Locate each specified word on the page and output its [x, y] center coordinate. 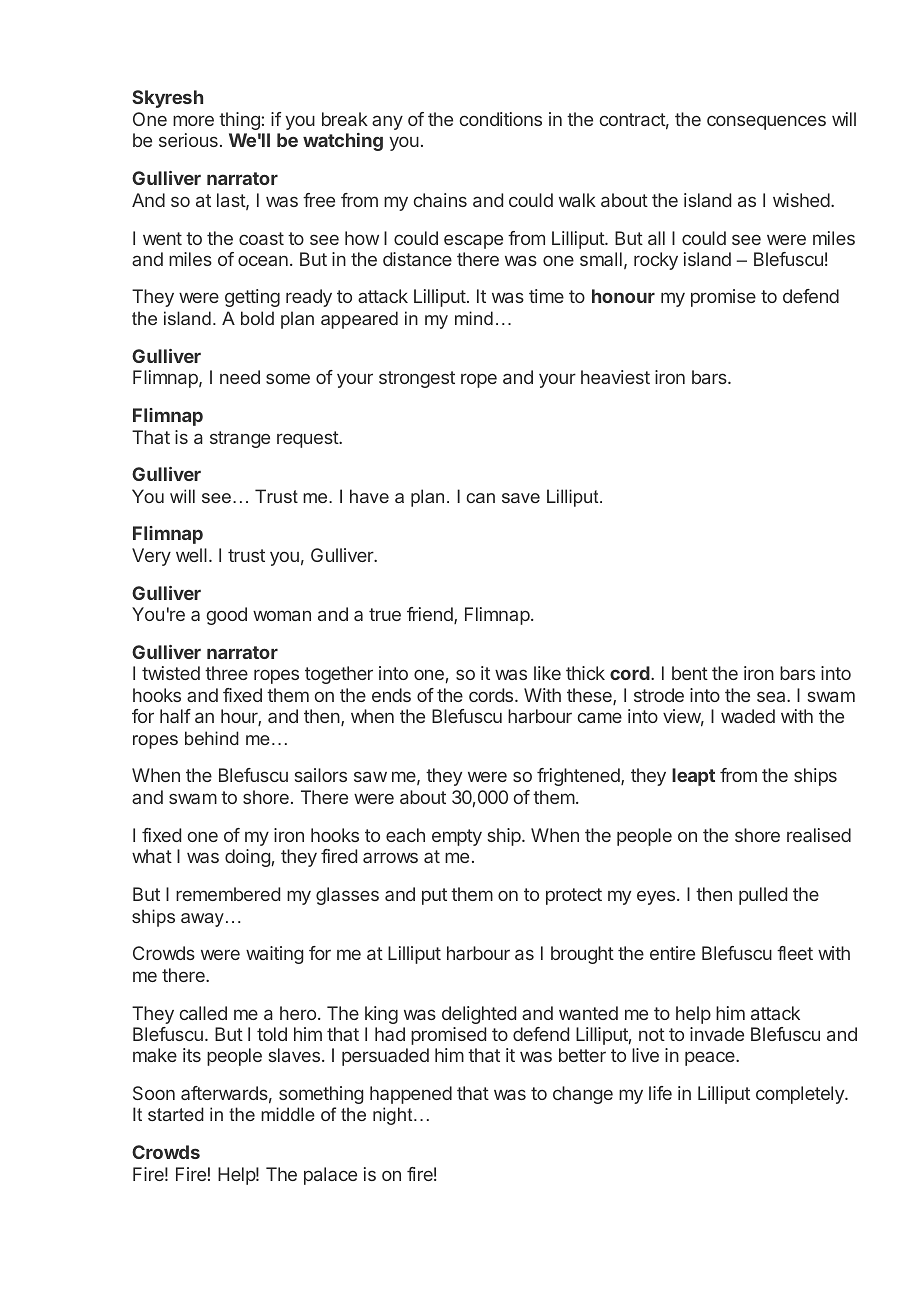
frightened [579, 777]
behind [212, 738]
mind [474, 318]
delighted [479, 1015]
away [202, 920]
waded [748, 716]
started [176, 1114]
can [480, 498]
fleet [795, 953]
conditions [501, 119]
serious [188, 140]
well [191, 555]
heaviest [615, 377]
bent [690, 673]
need [240, 377]
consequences [766, 122]
